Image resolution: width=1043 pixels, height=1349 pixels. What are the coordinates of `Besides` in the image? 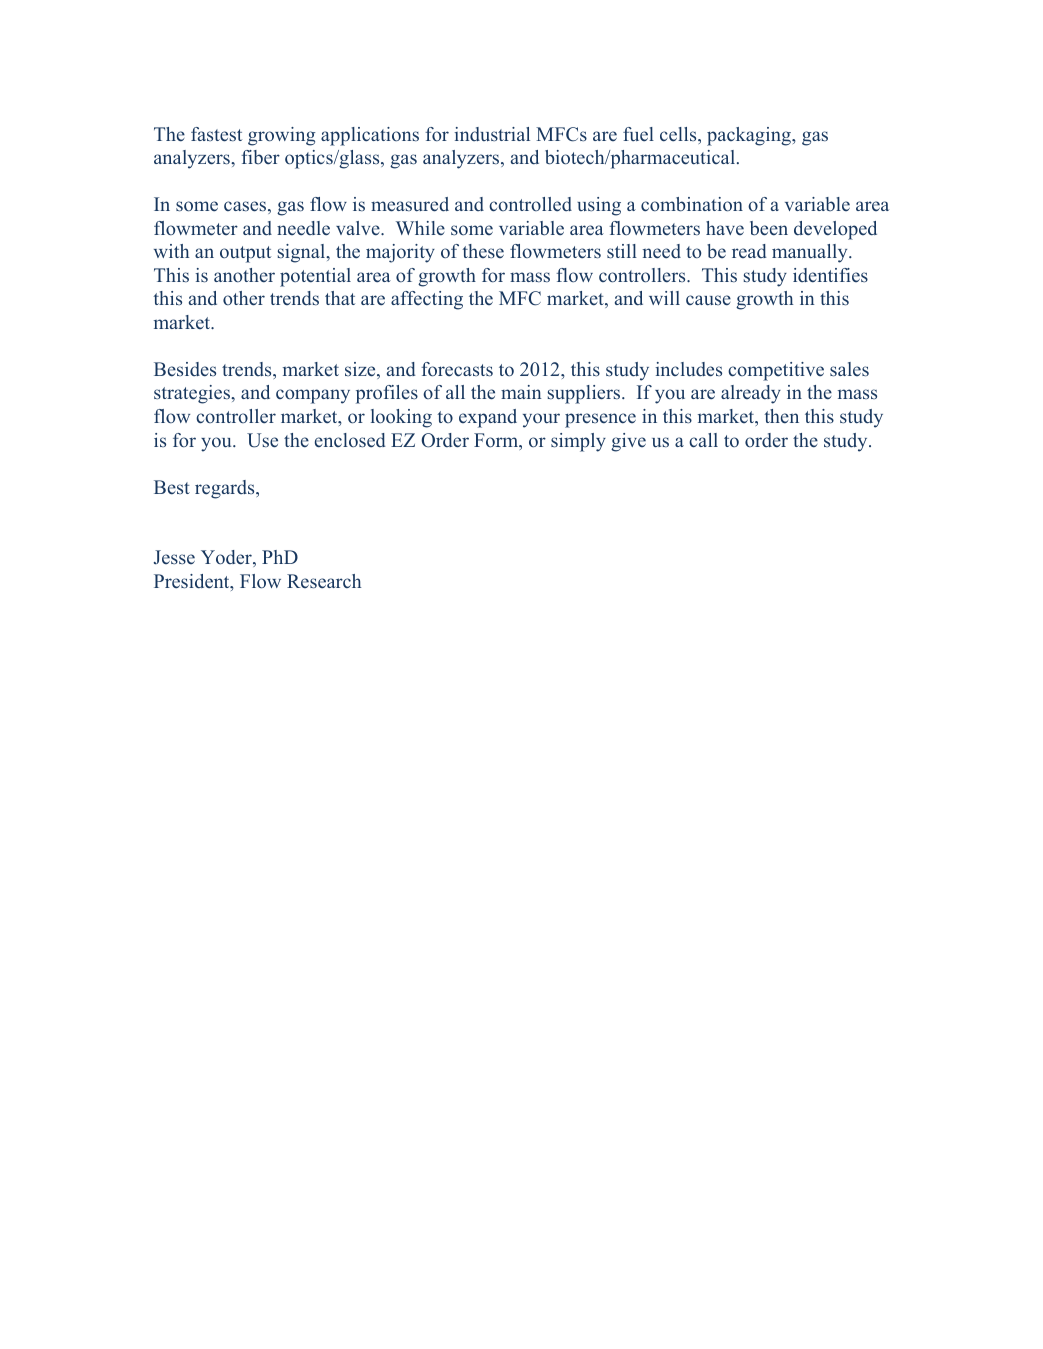 It's located at (185, 369).
